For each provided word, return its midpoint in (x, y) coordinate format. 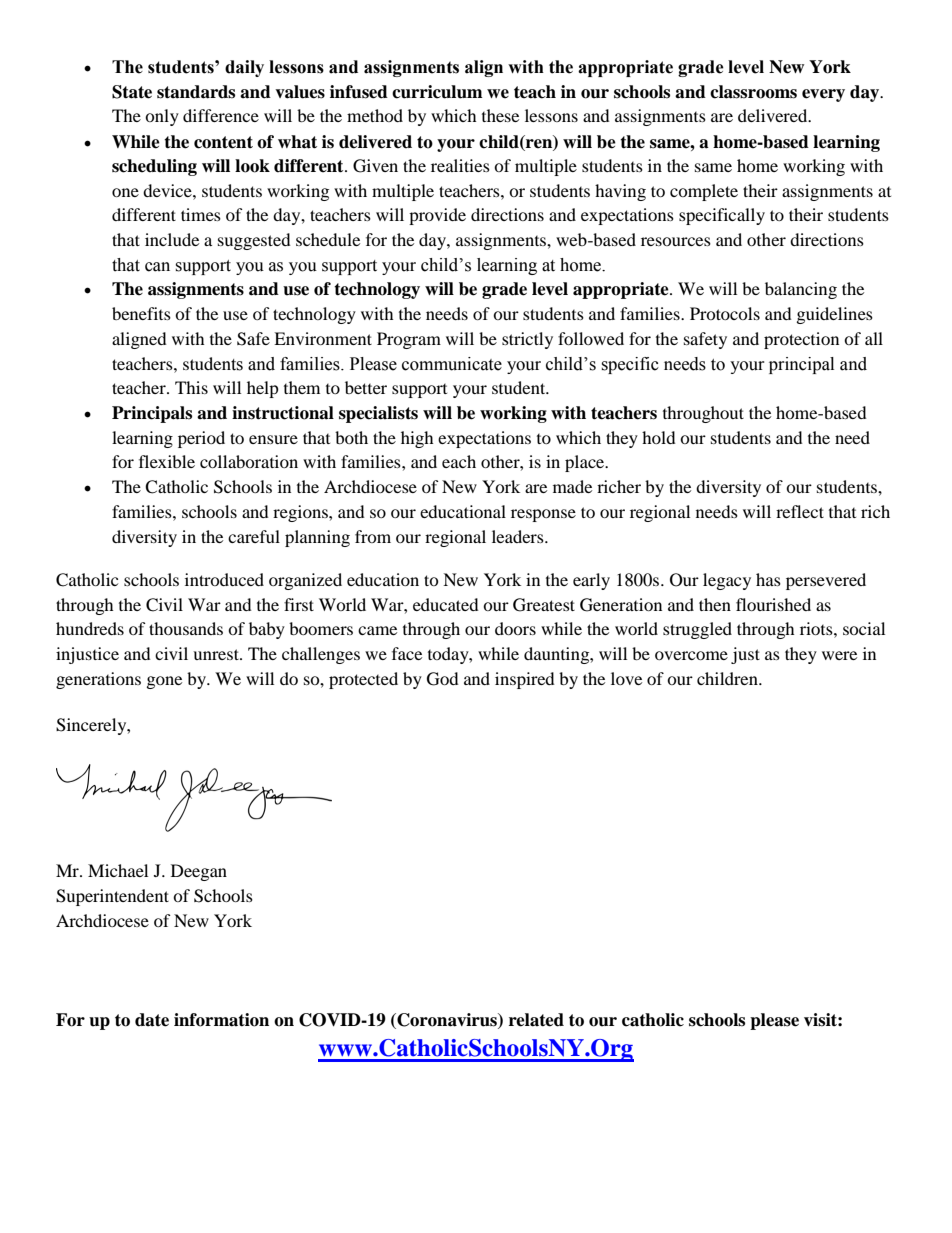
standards (196, 92)
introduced (224, 579)
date (152, 1020)
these (500, 115)
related (536, 1020)
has (768, 579)
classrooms (753, 92)
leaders (519, 536)
